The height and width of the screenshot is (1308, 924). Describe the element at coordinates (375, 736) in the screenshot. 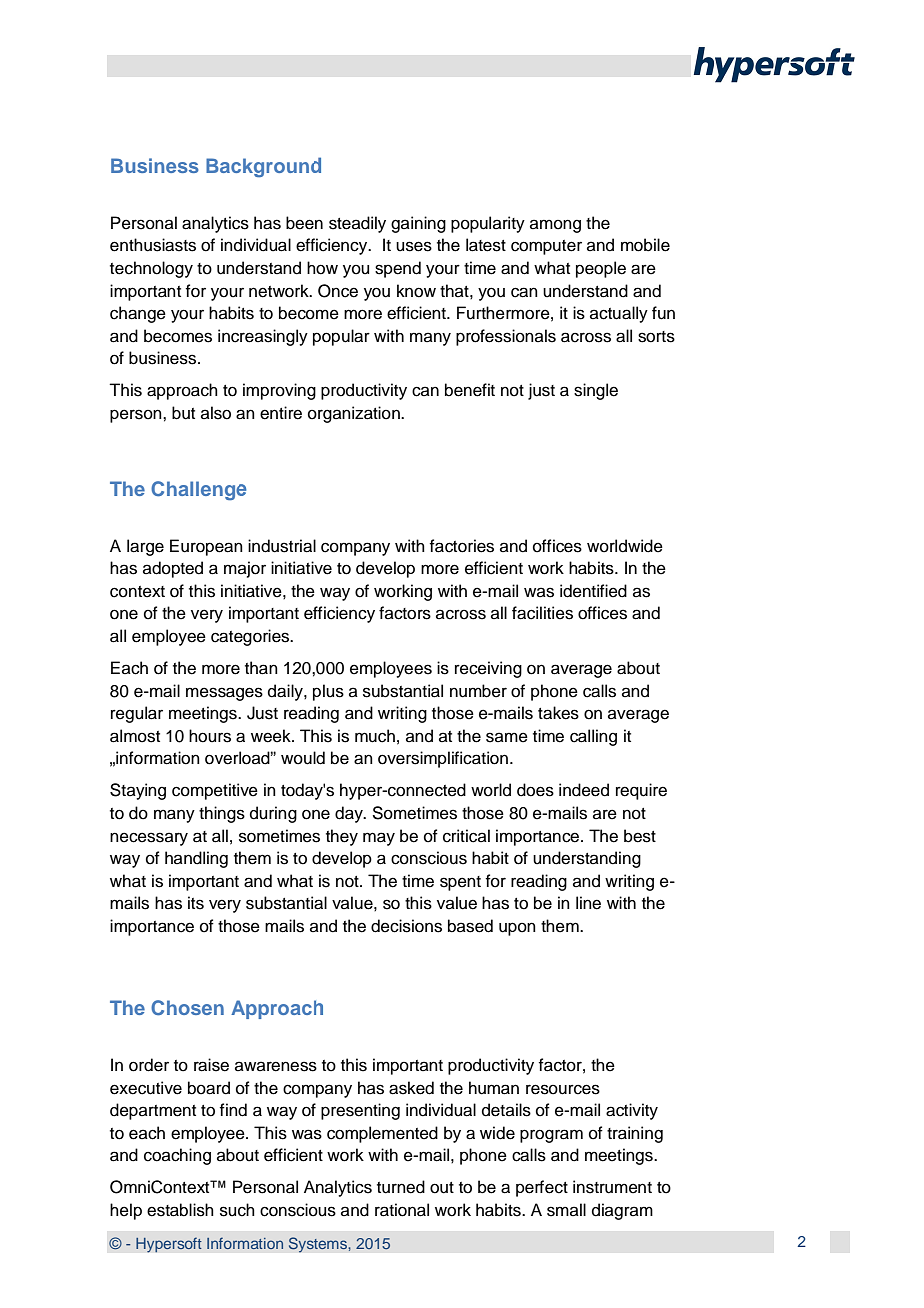

I see `much` at that location.
